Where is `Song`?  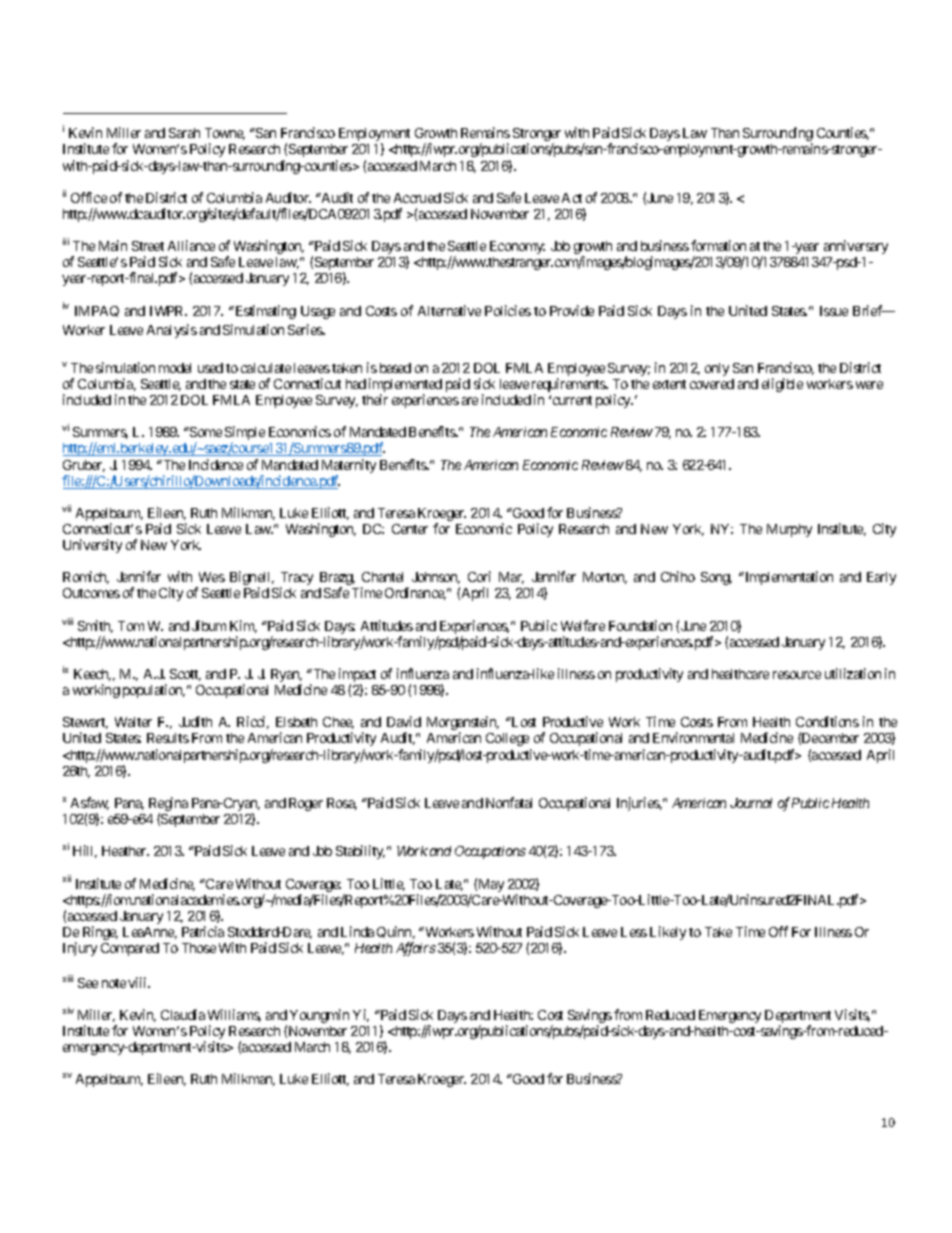
Song is located at coordinates (716, 578).
